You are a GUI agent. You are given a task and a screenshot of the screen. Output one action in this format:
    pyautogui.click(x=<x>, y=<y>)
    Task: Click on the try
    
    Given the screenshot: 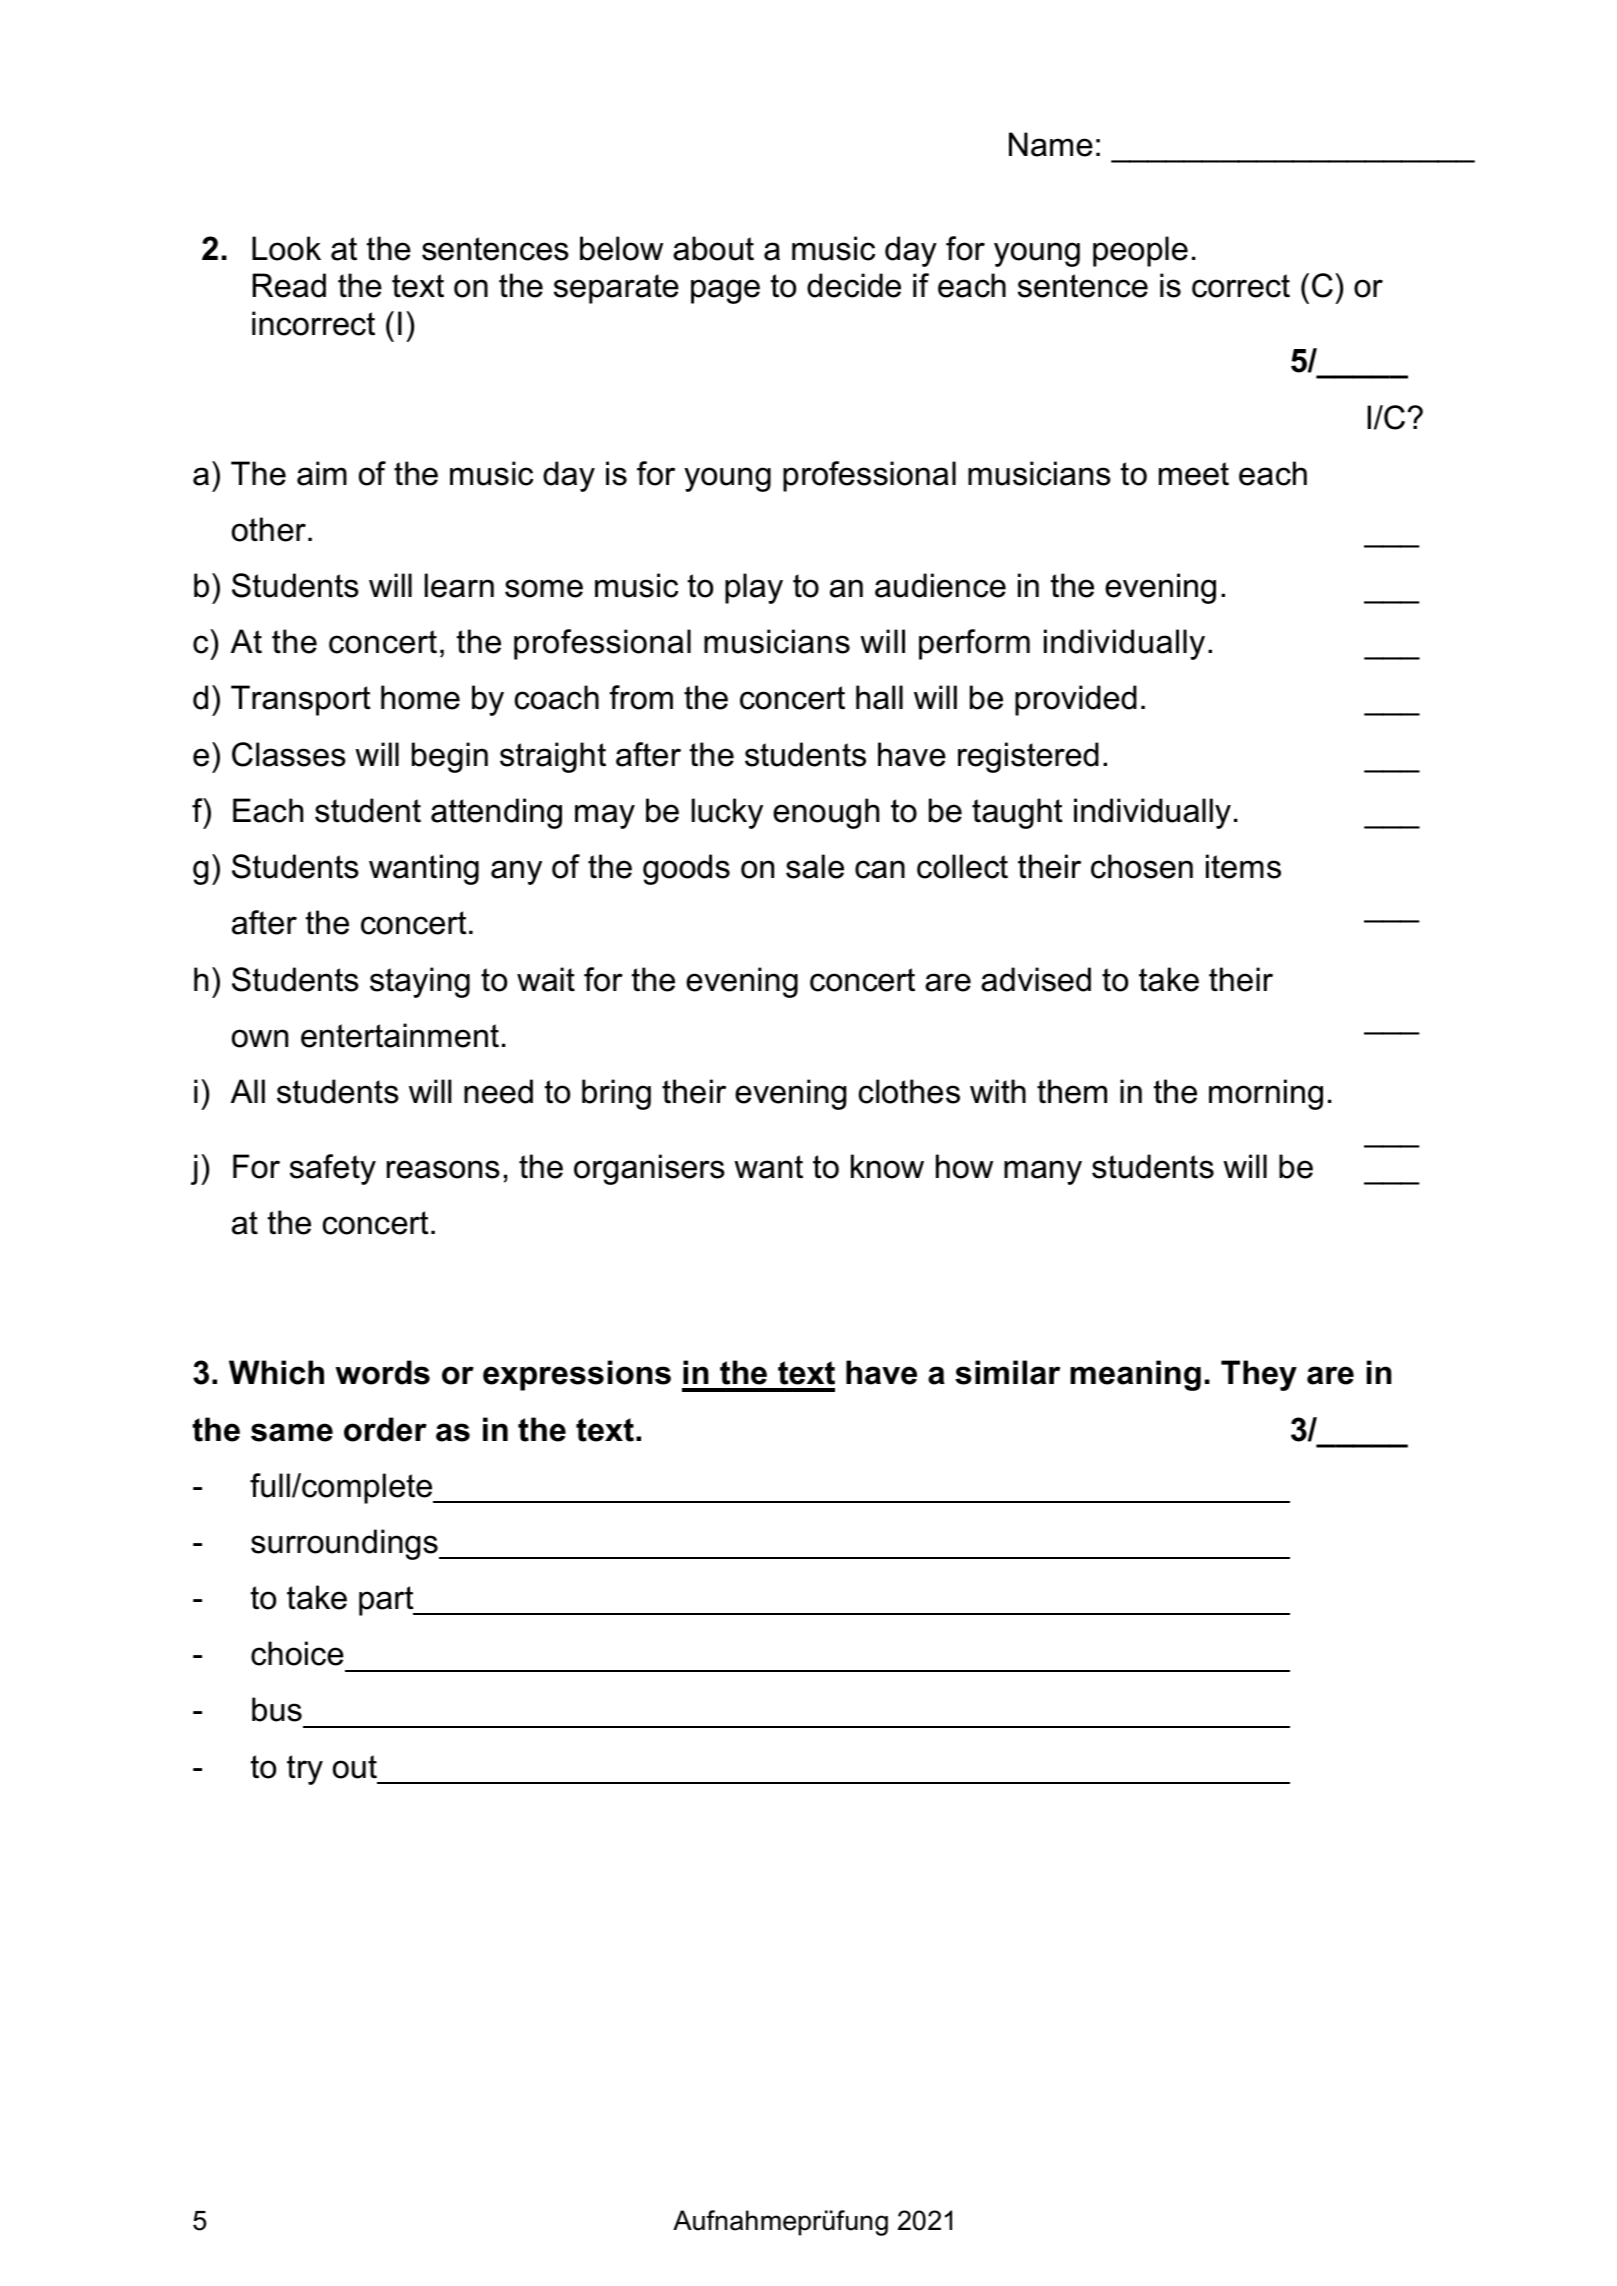 What is the action you would take?
    pyautogui.click(x=305, y=1770)
